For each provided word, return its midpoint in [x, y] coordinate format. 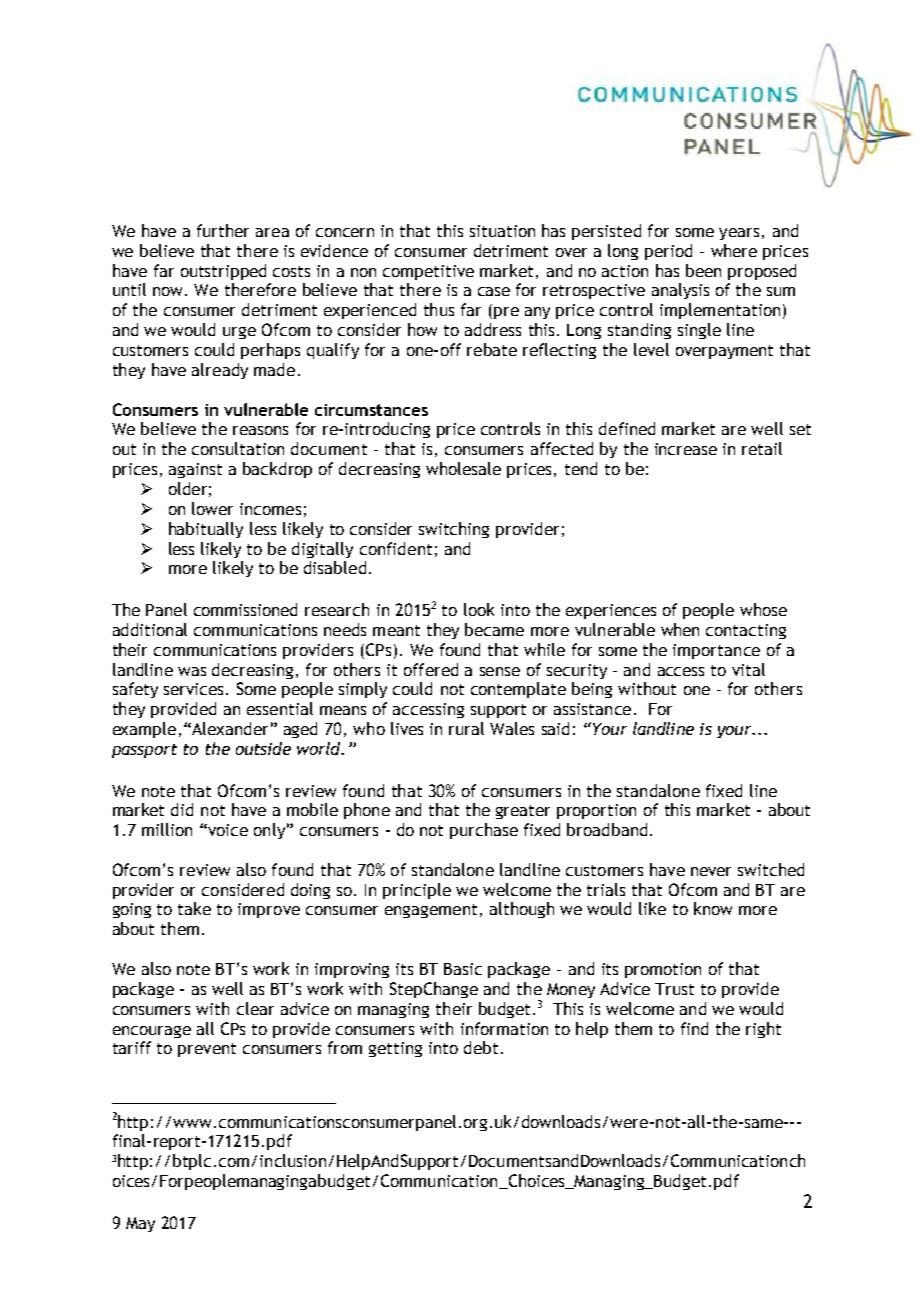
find [694, 1028]
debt [481, 1047]
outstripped [223, 272]
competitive [428, 272]
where [734, 250]
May [140, 1224]
